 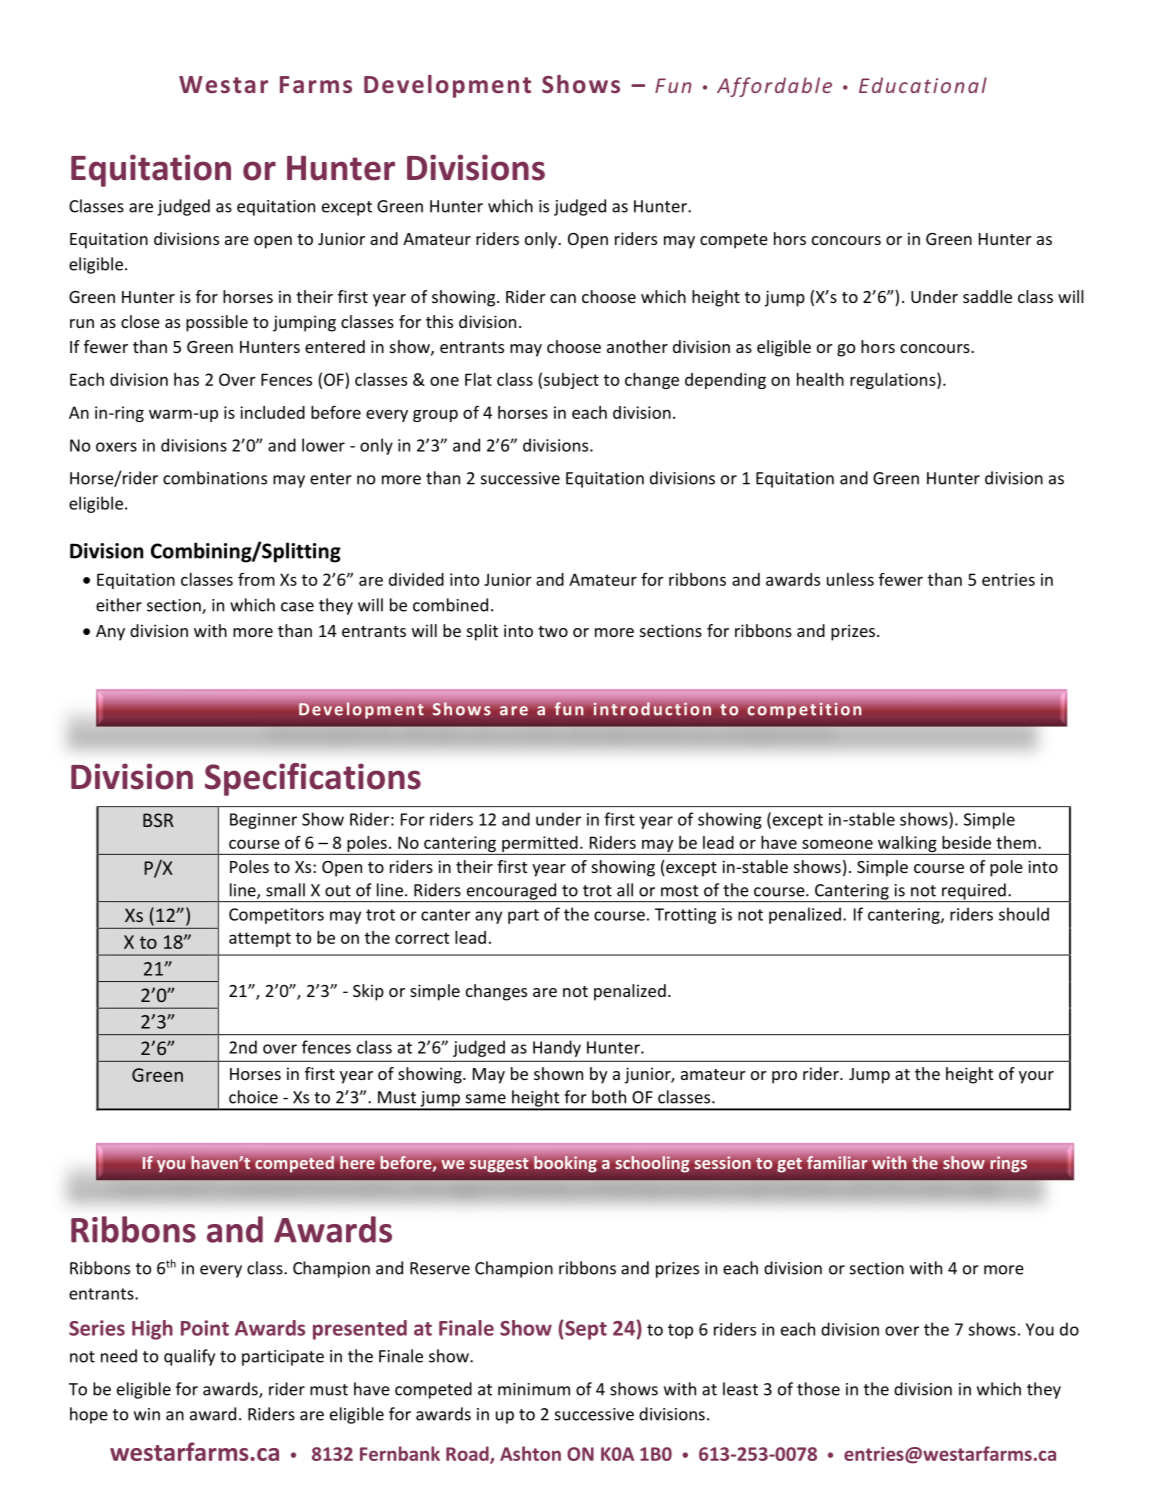 I want to click on Handy, so click(x=557, y=1048).
